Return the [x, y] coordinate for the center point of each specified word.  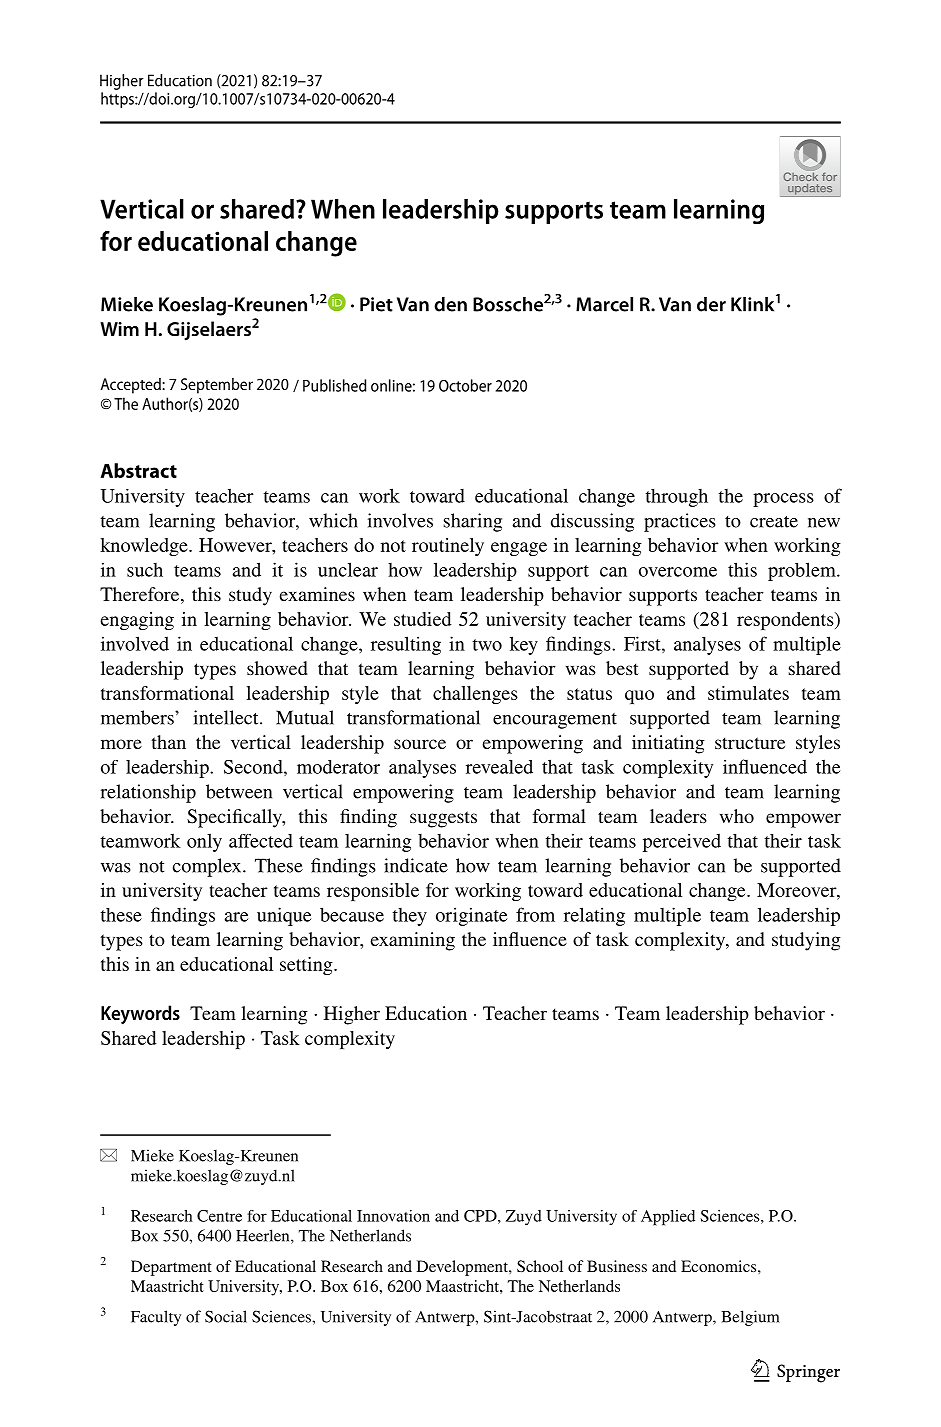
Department [171, 1268]
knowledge [145, 547]
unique [284, 916]
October [465, 385]
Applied [668, 1218]
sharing [473, 522]
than [169, 742]
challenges [475, 695]
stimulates [748, 693]
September [217, 386]
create [774, 522]
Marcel [604, 304]
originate [471, 916]
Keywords [140, 1015]
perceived [682, 842]
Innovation [393, 1216]
